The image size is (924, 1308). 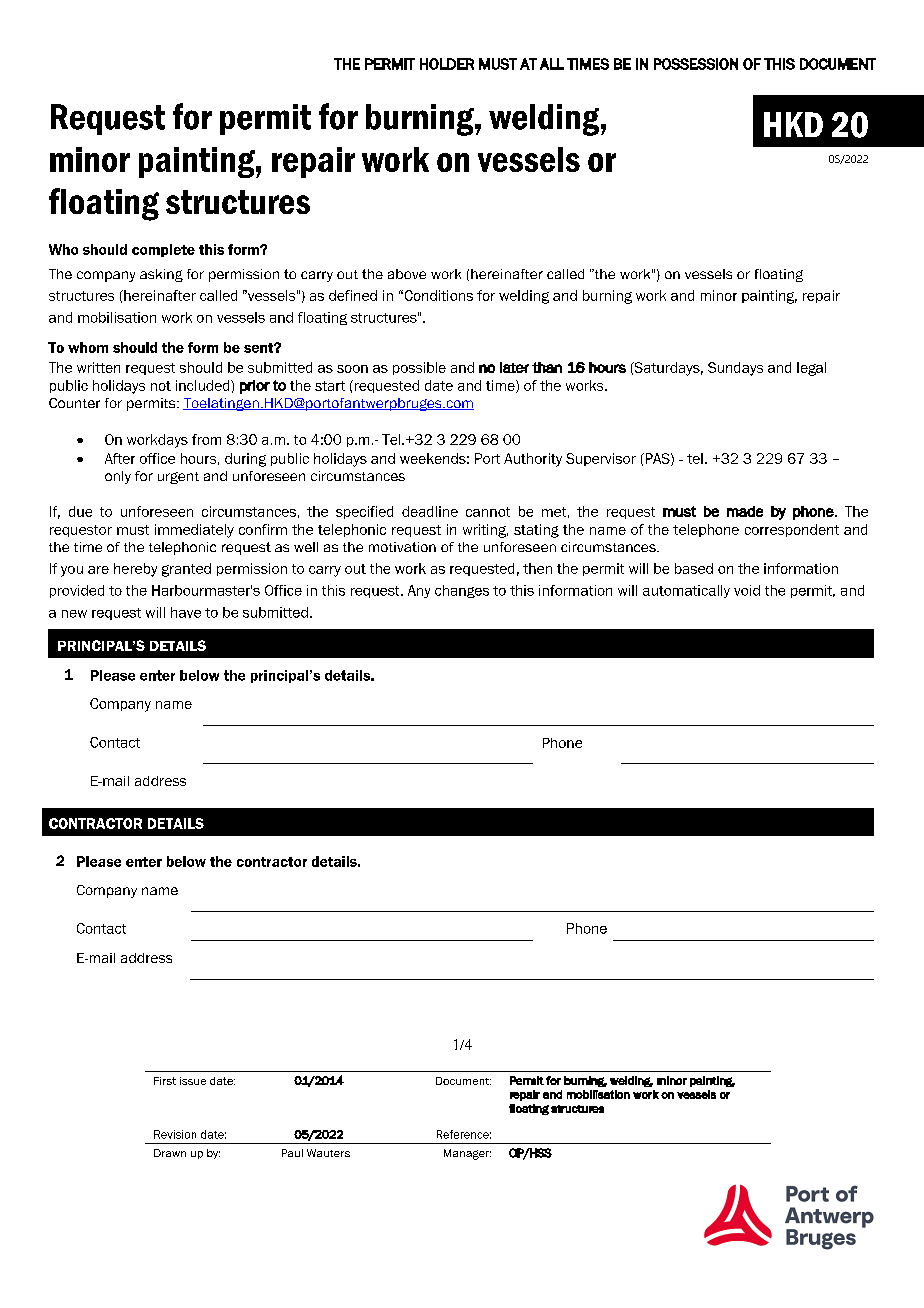 I want to click on have, so click(x=186, y=612).
